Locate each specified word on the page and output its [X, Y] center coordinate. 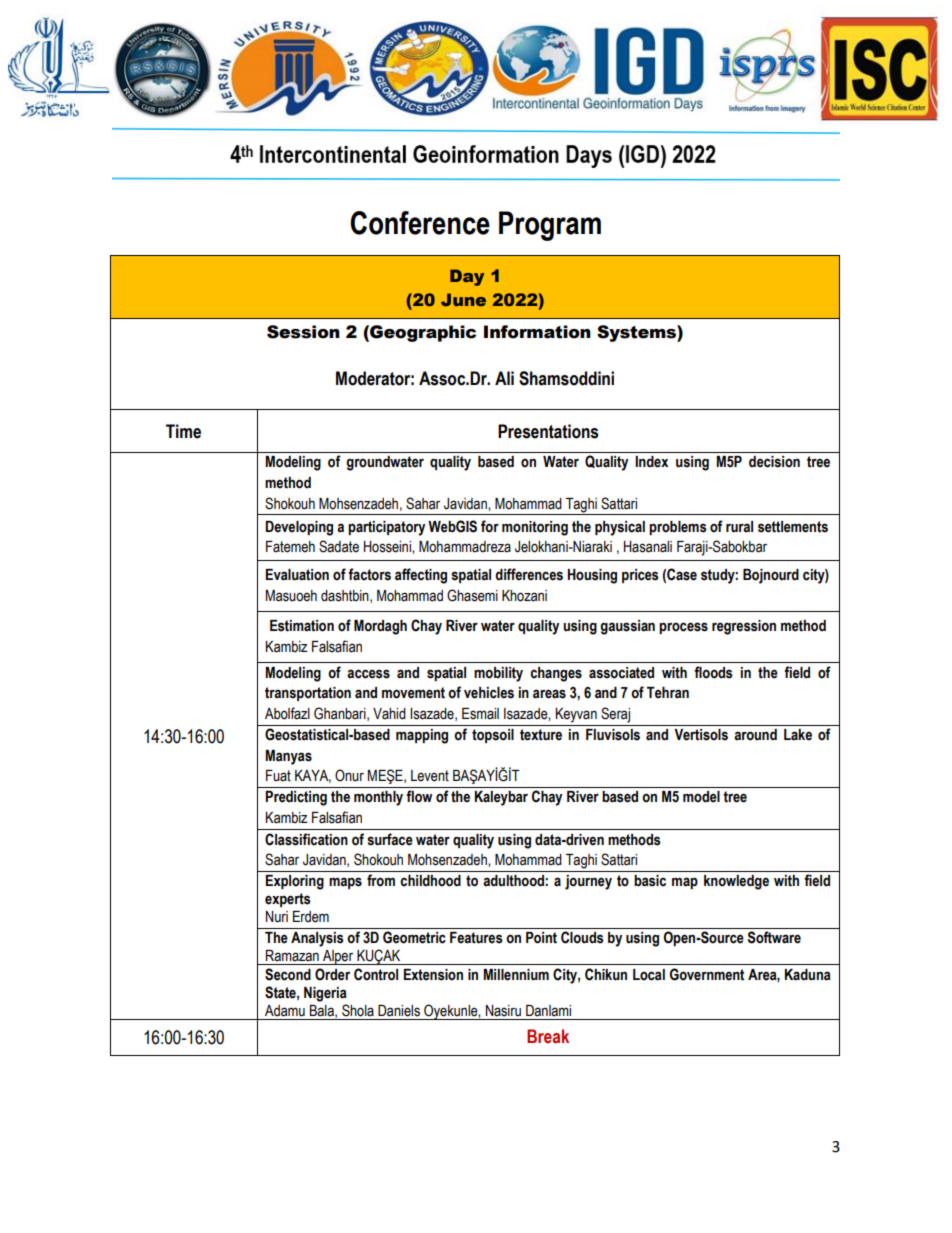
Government [707, 974]
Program [550, 226]
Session [303, 332]
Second [288, 974]
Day [467, 277]
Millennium [516, 975]
